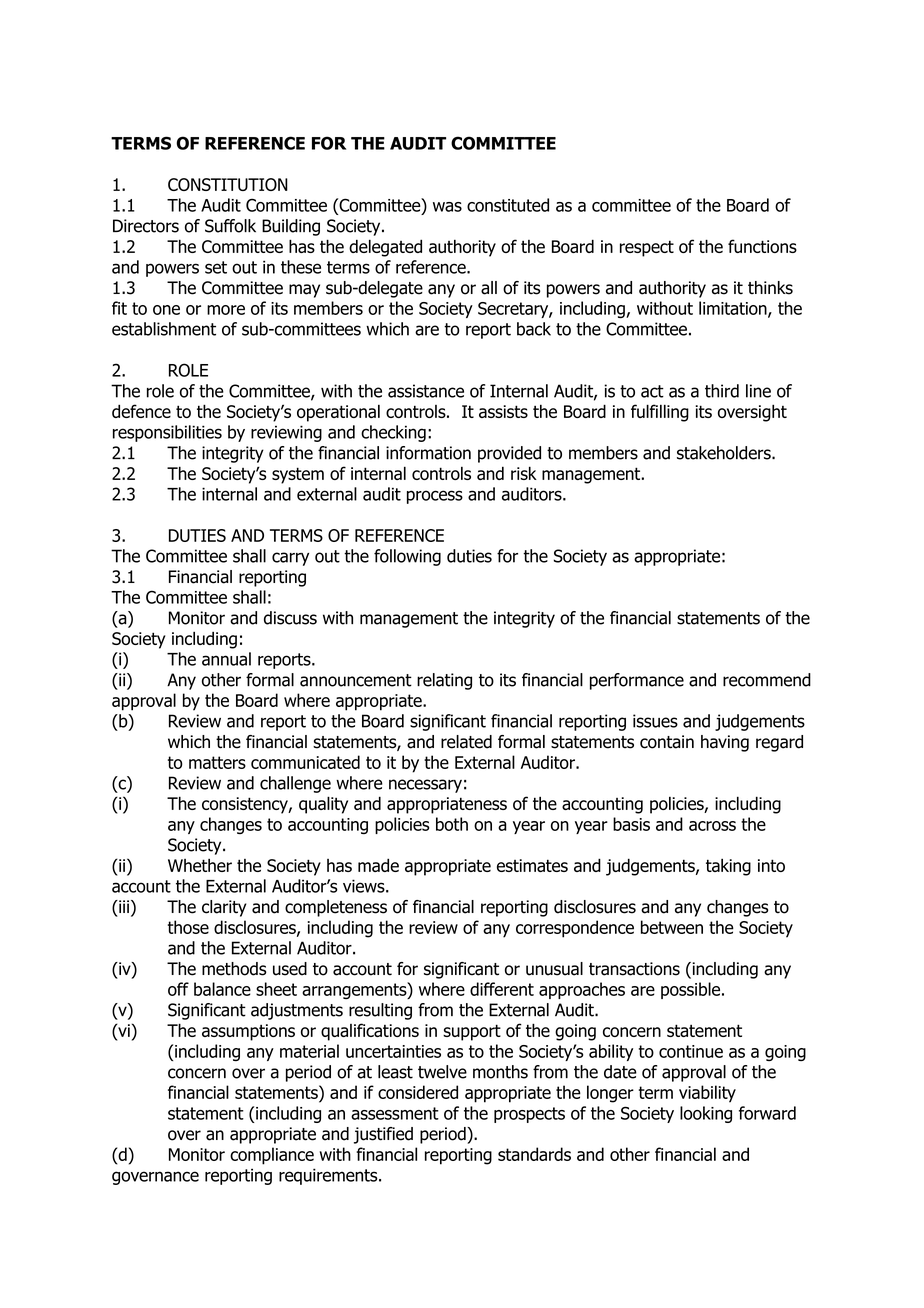 This screenshot has height=1308, width=924. I want to click on necessary, so click(425, 786).
